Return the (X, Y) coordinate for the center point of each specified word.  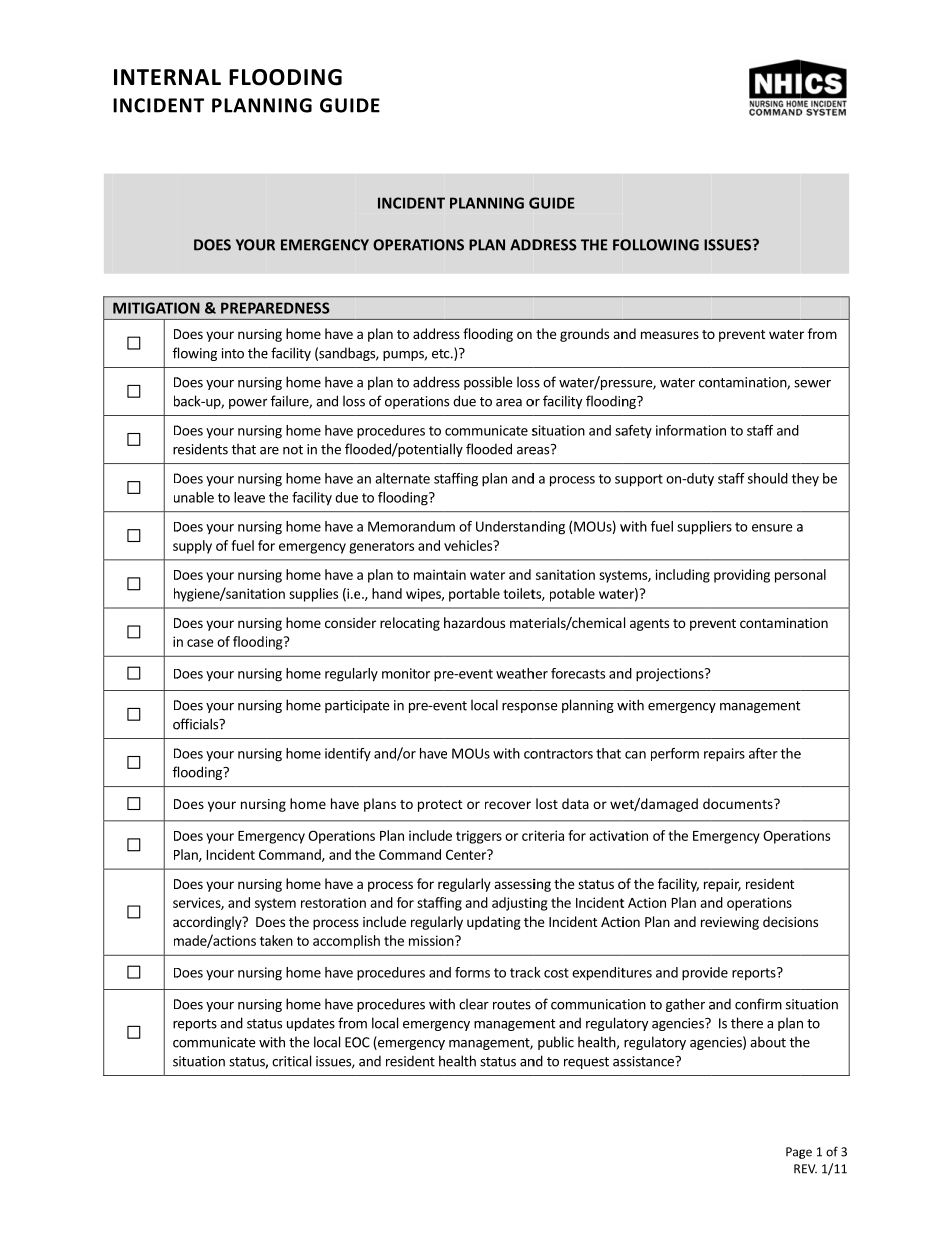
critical (291, 1061)
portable (474, 595)
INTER (145, 77)
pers (788, 577)
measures (670, 335)
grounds (584, 335)
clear (474, 1004)
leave (249, 497)
